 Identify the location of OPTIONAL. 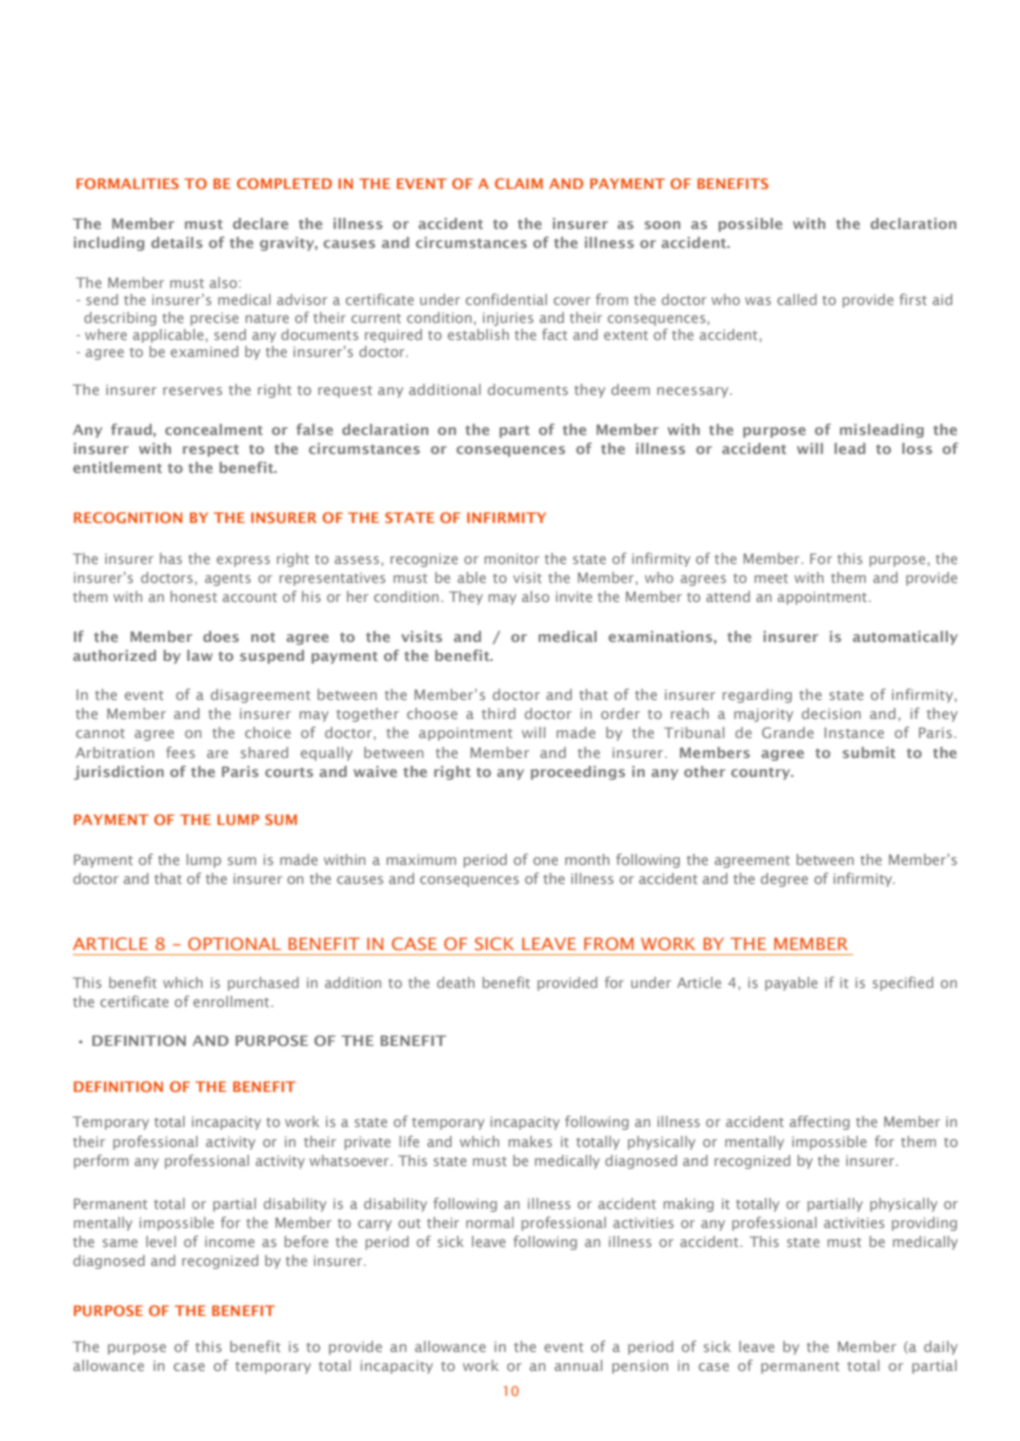
(234, 943).
